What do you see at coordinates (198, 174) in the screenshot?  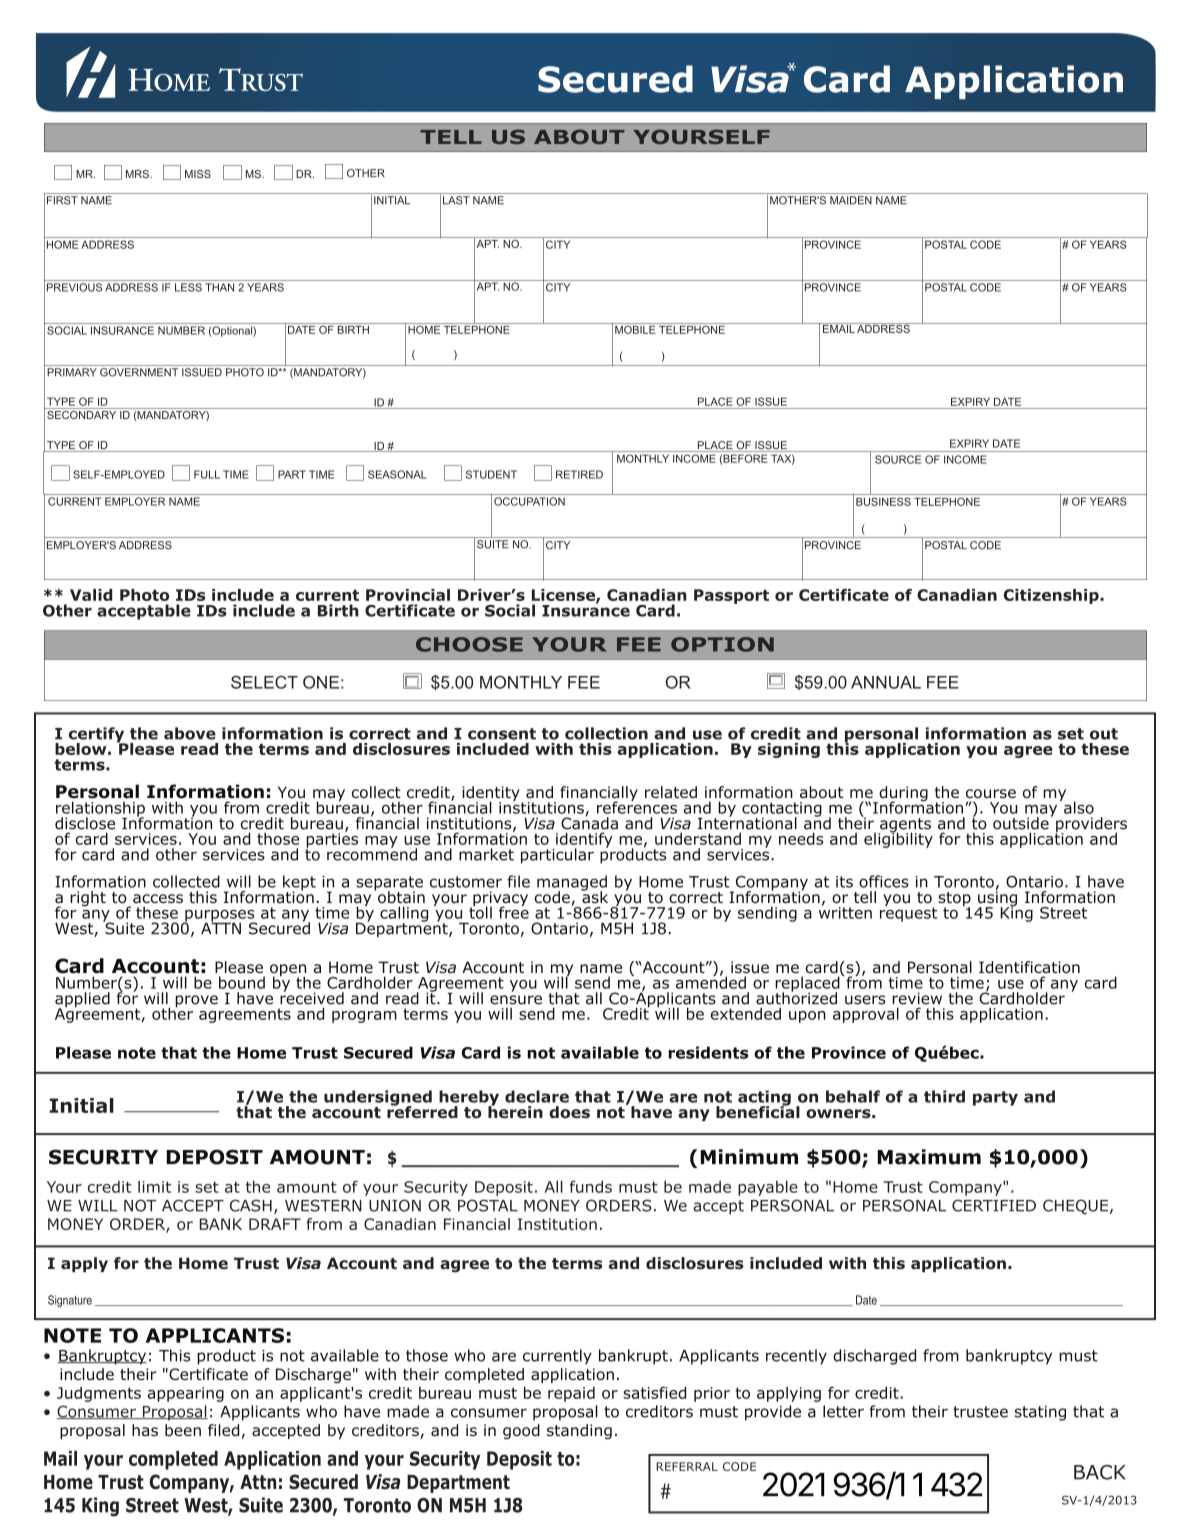 I see `MISS` at bounding box center [198, 174].
